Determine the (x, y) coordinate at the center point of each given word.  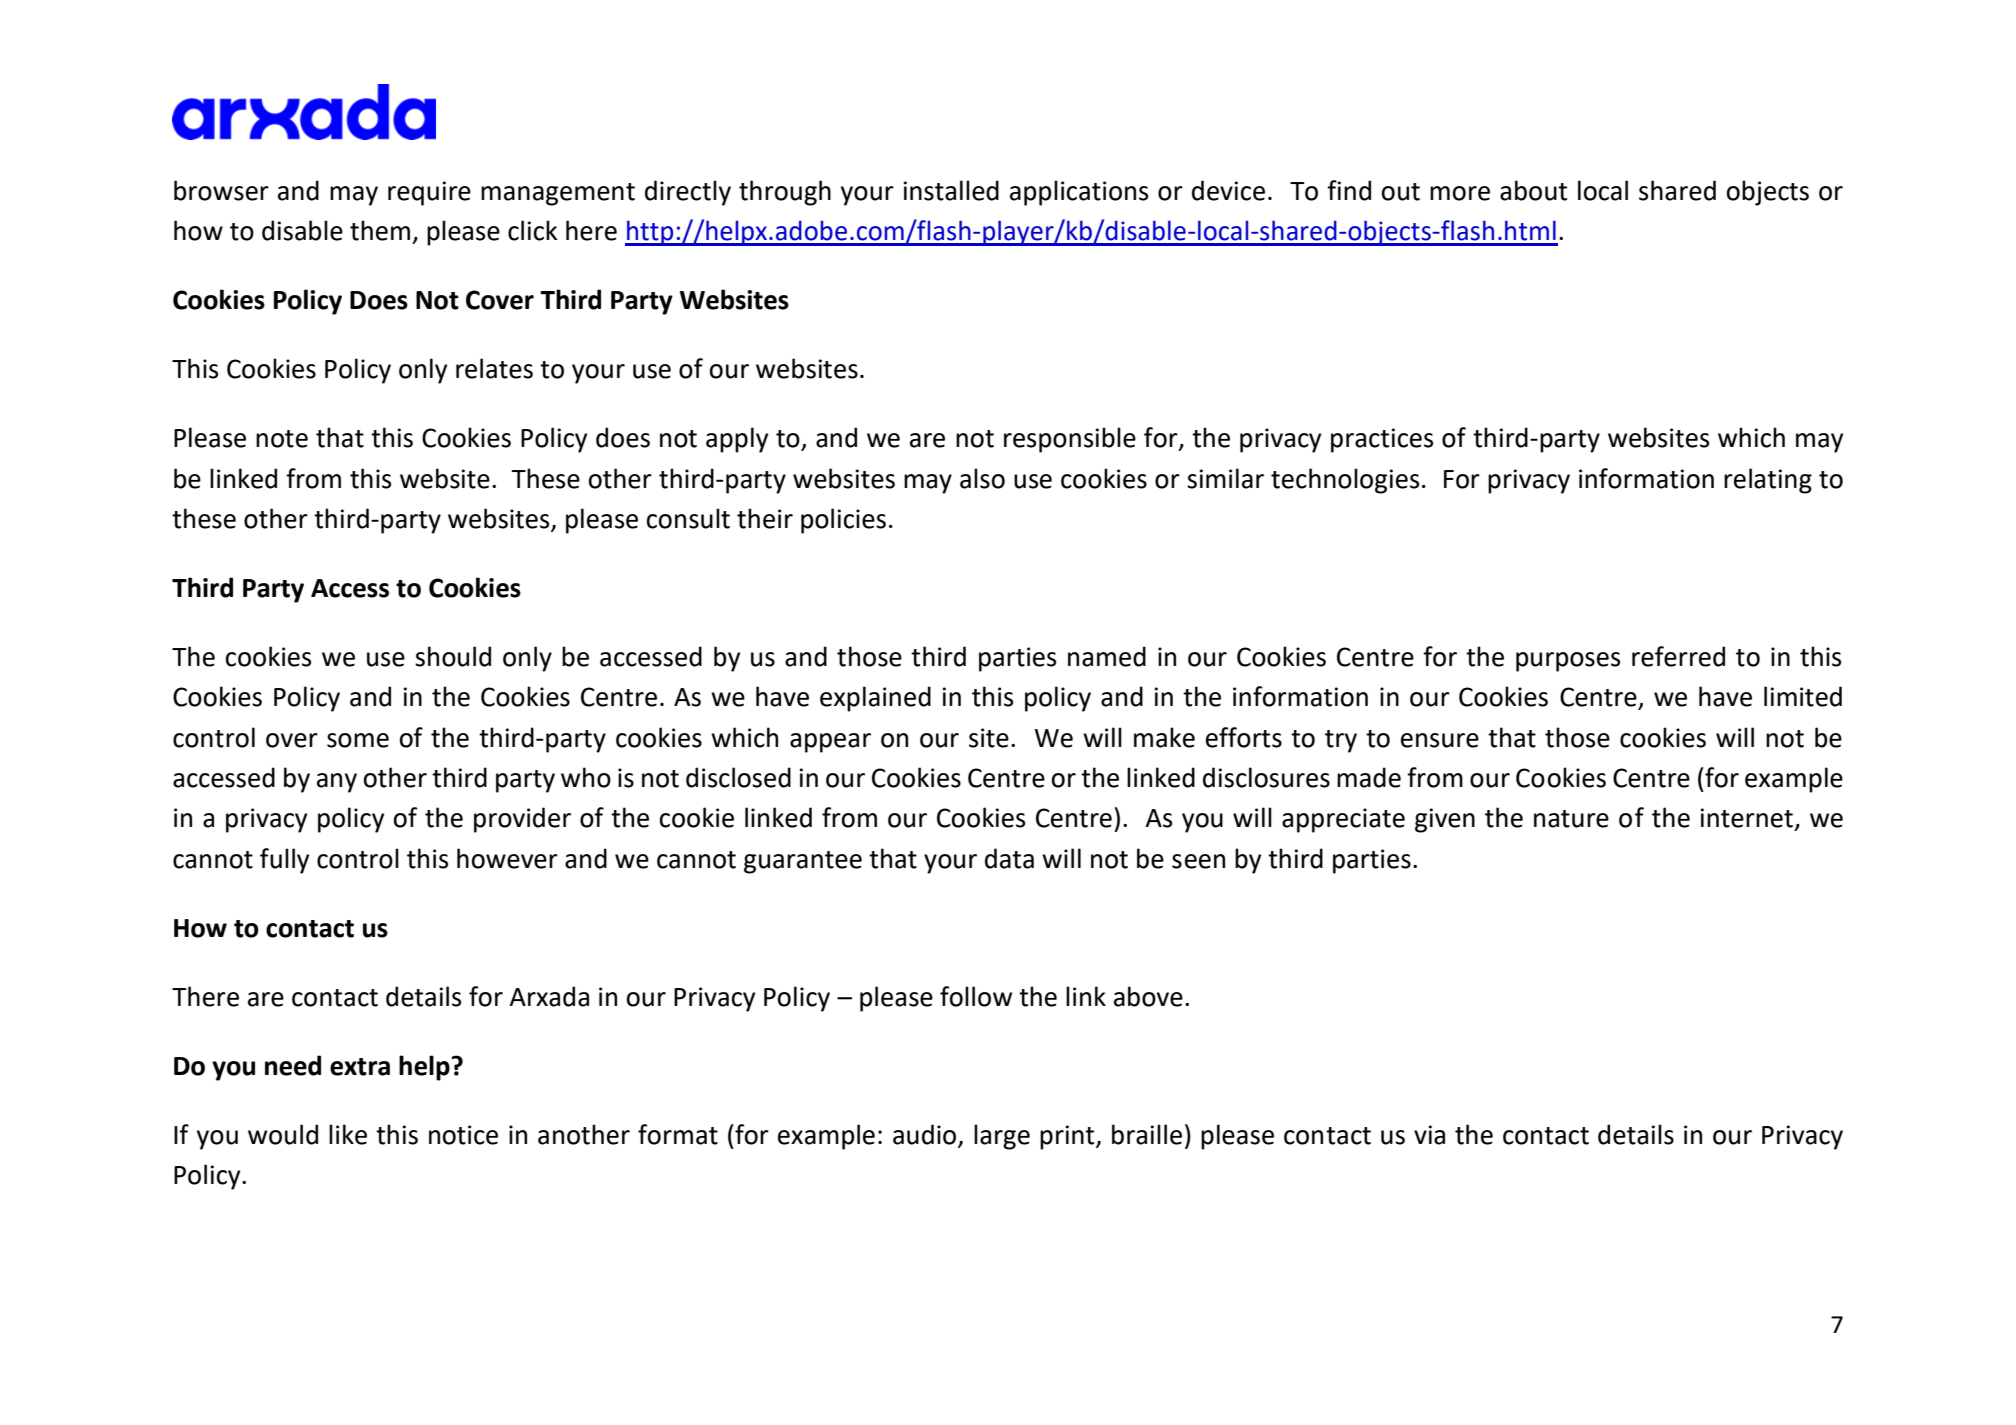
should (453, 656)
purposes (1568, 662)
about (1533, 190)
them (380, 230)
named (1107, 656)
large (1002, 1137)
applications (1079, 193)
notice (463, 1135)
